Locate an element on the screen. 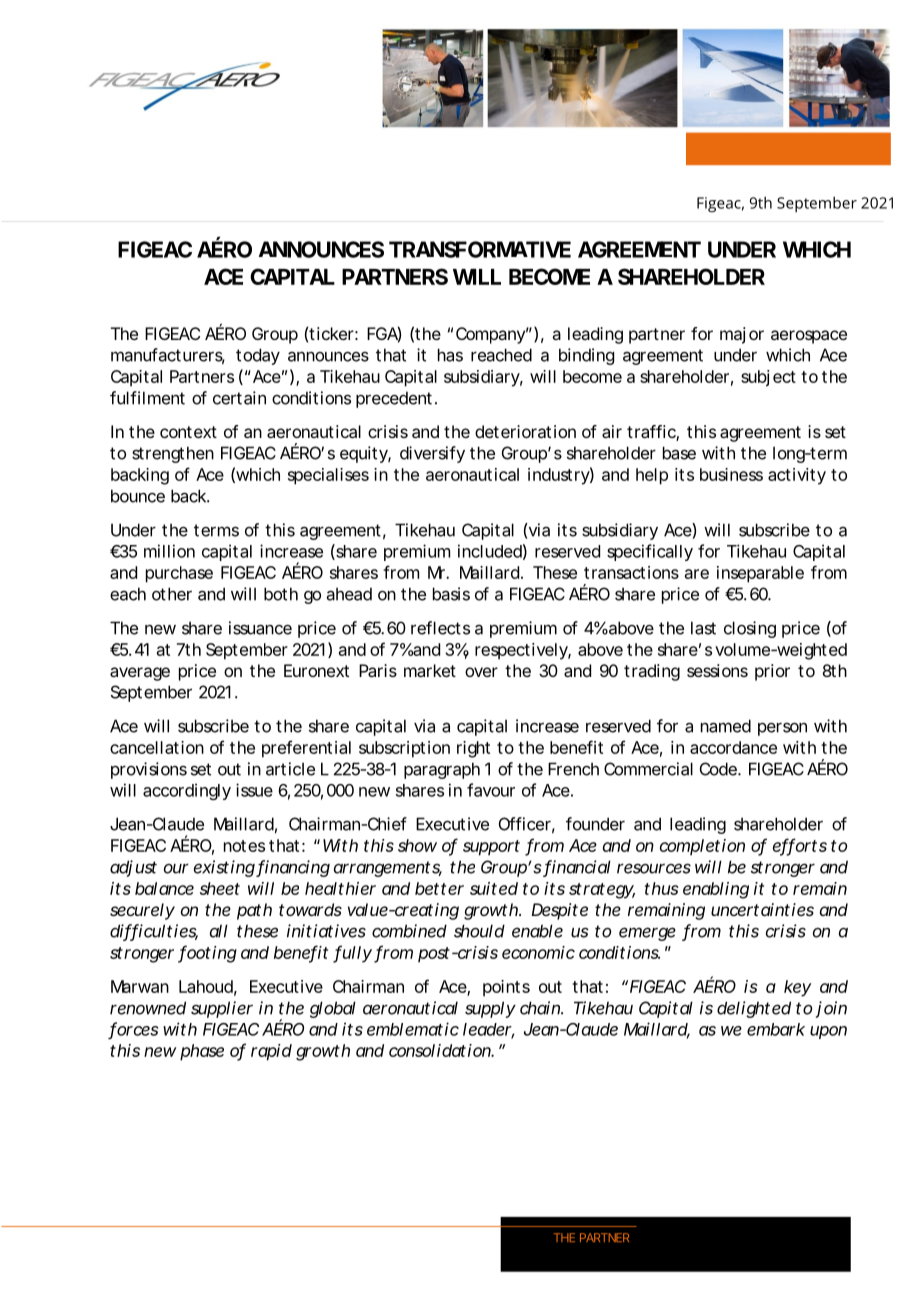 This screenshot has width=924, height=1308. major is located at coordinates (742, 335).
